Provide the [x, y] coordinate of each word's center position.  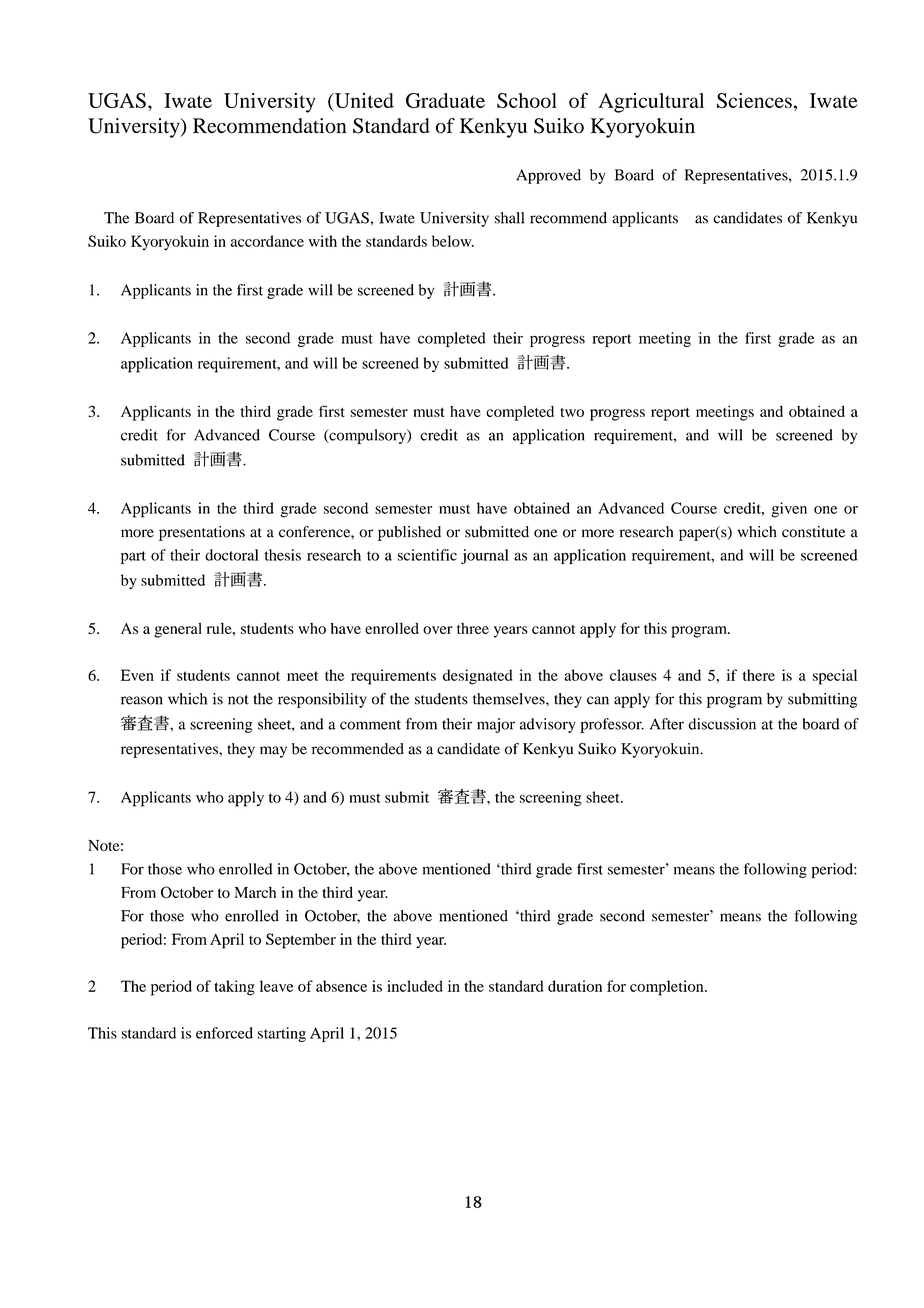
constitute [813, 532]
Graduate [445, 100]
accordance [267, 241]
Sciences [754, 100]
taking [234, 988]
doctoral [231, 555]
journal [484, 556]
